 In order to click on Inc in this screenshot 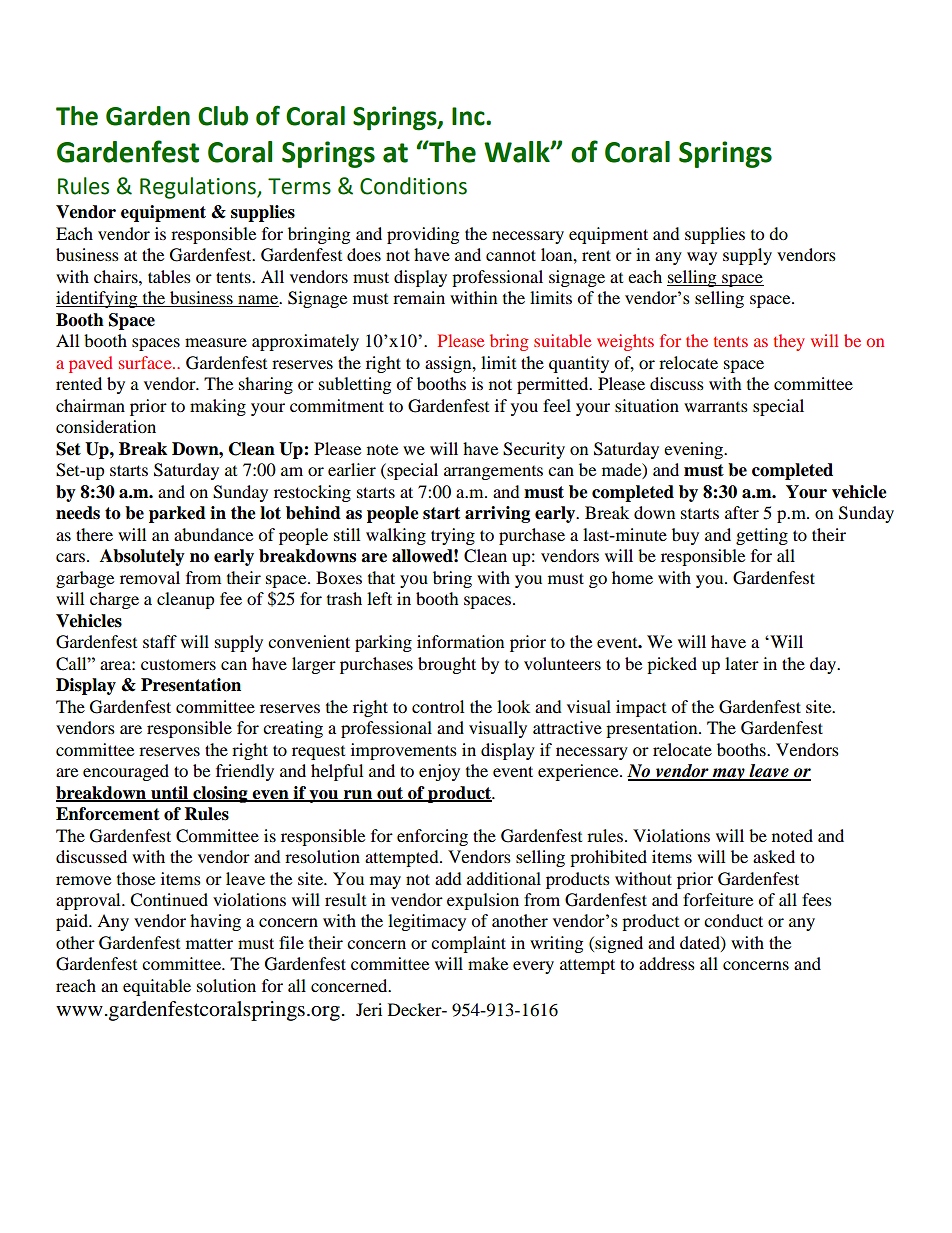, I will do `click(469, 116)`.
